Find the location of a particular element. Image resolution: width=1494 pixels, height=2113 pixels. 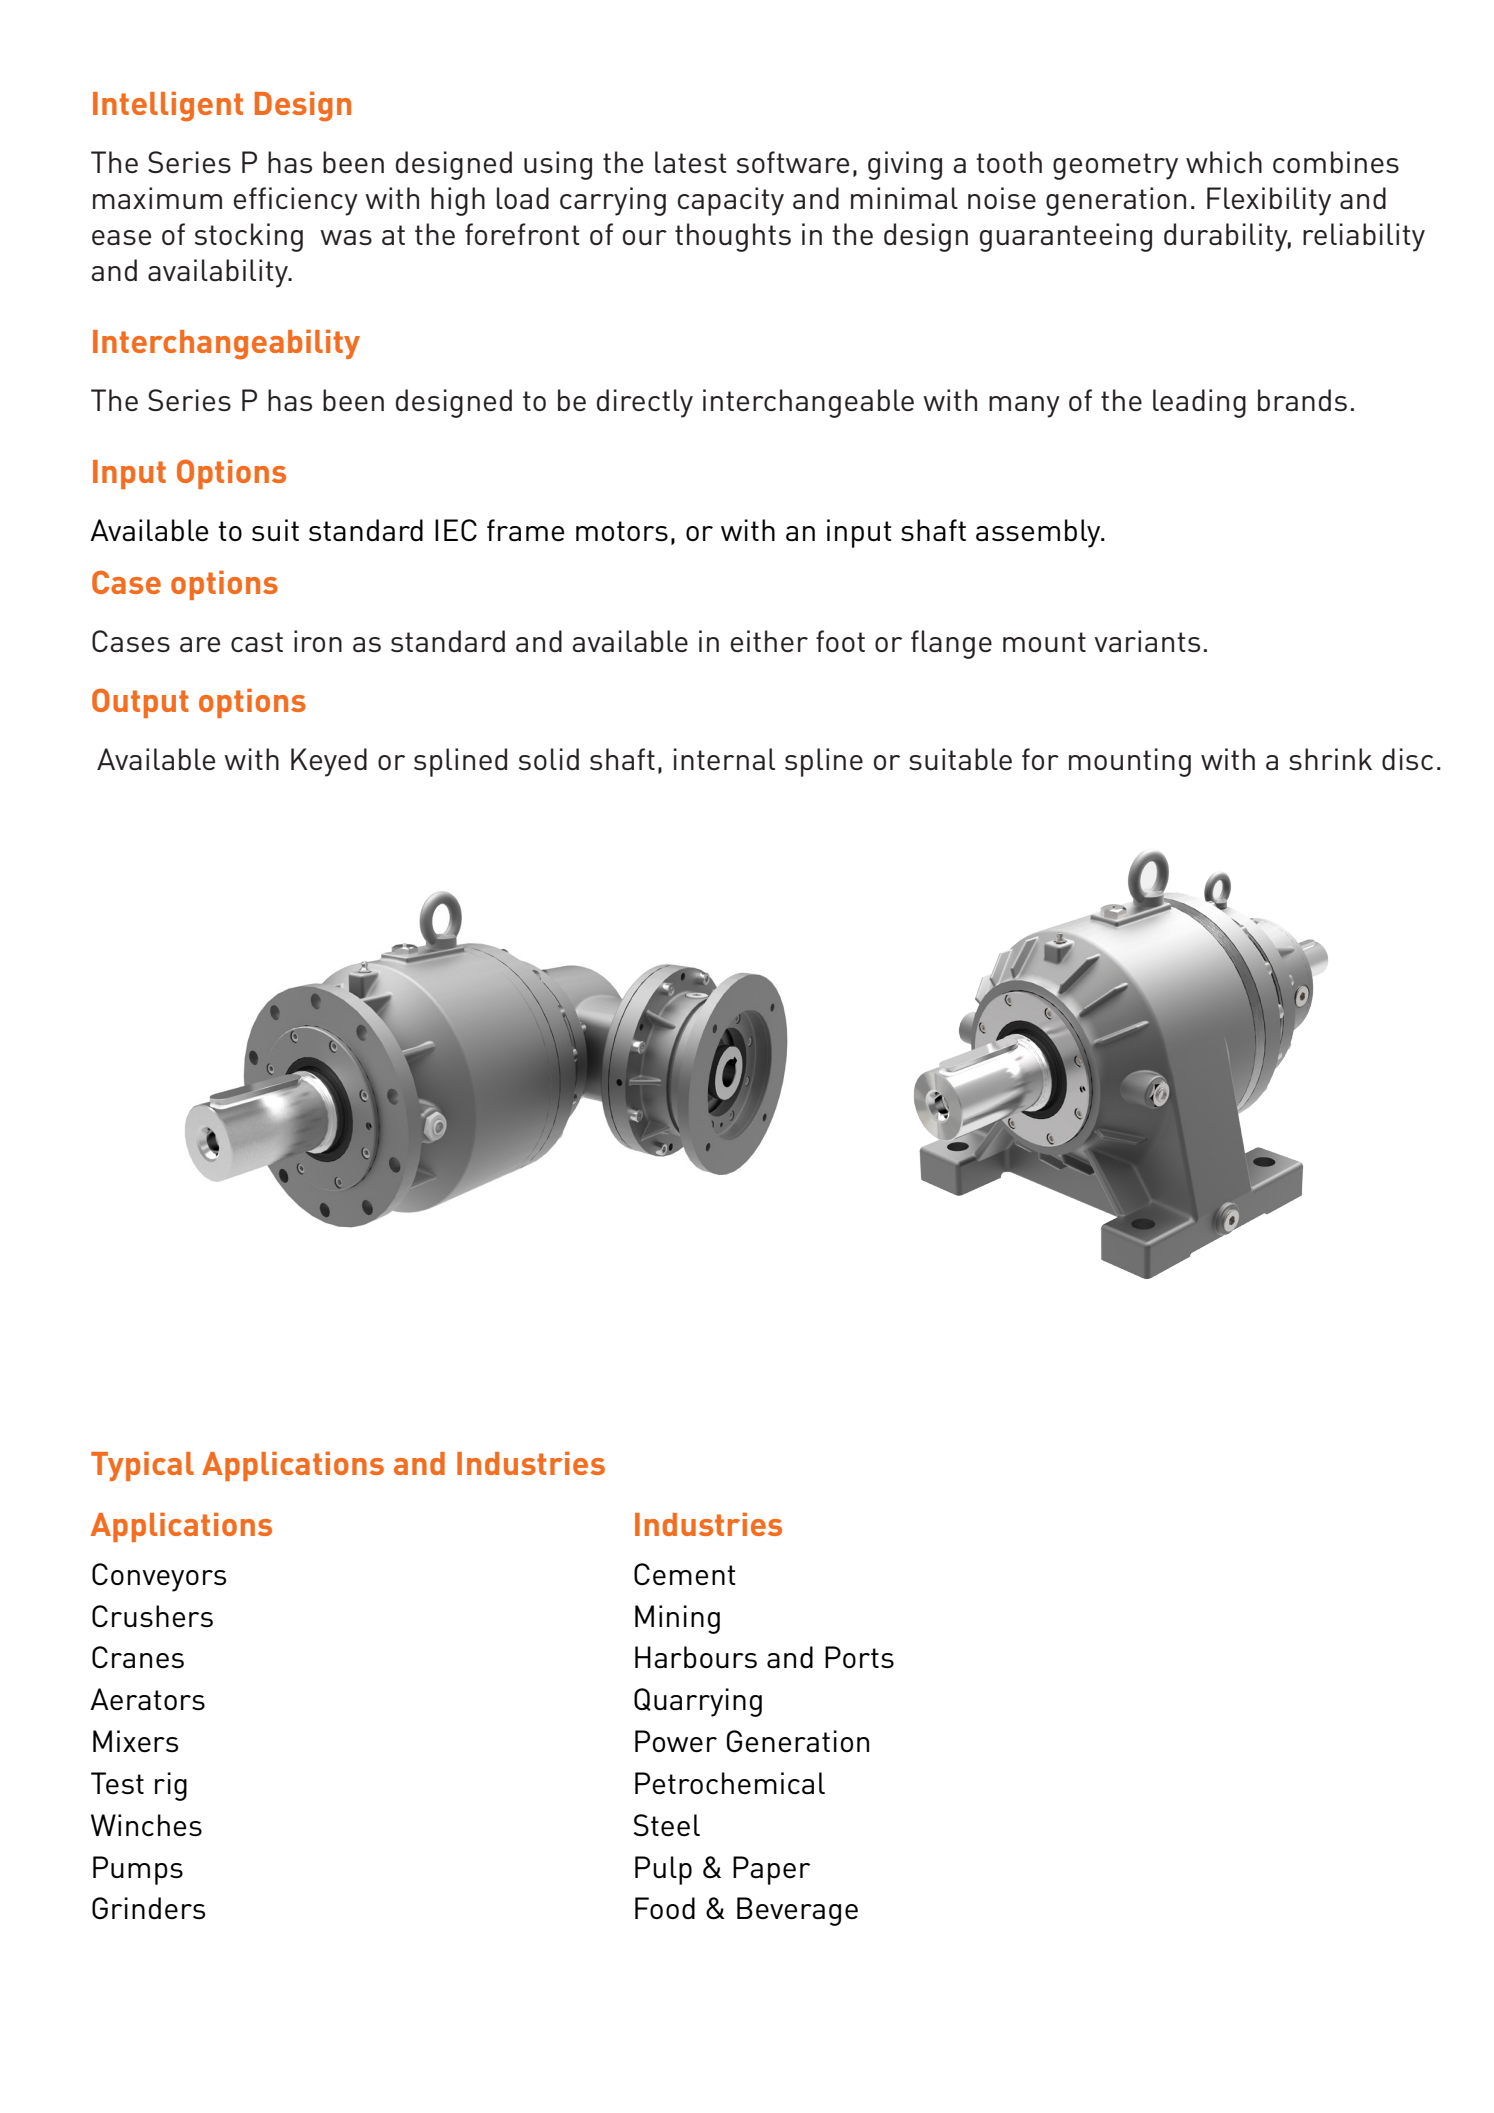

solid is located at coordinates (549, 759).
